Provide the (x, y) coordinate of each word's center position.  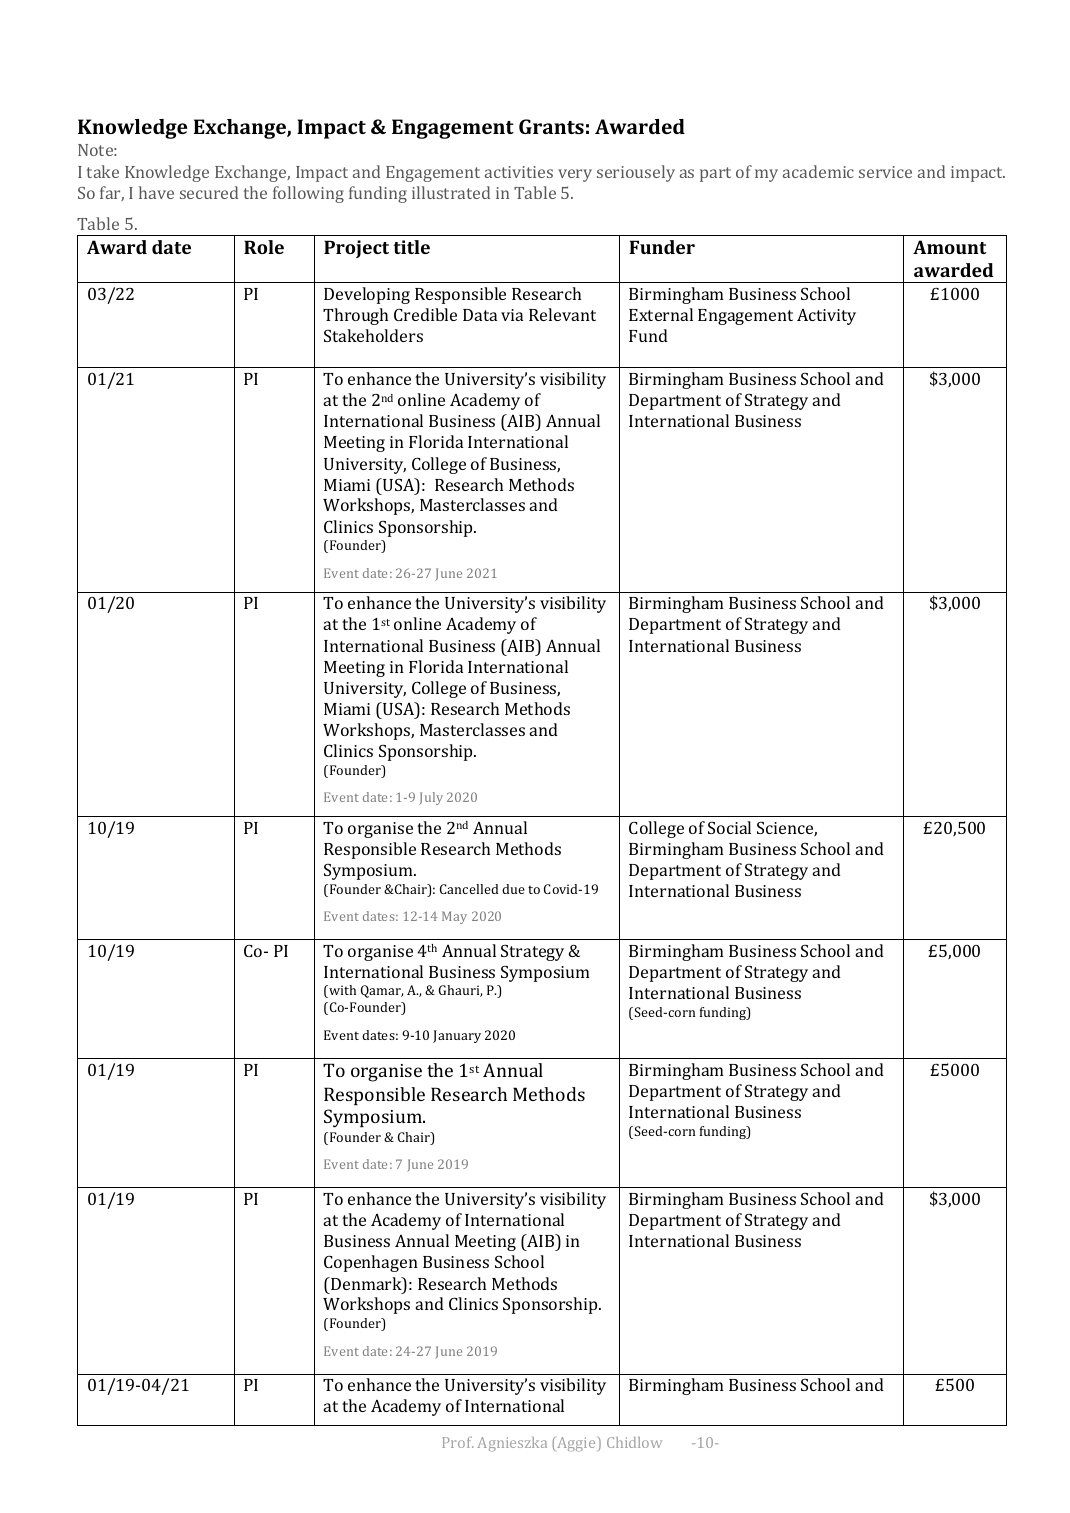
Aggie (576, 1444)
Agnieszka (512, 1444)
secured (209, 192)
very (575, 175)
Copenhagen (371, 1263)
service (885, 172)
